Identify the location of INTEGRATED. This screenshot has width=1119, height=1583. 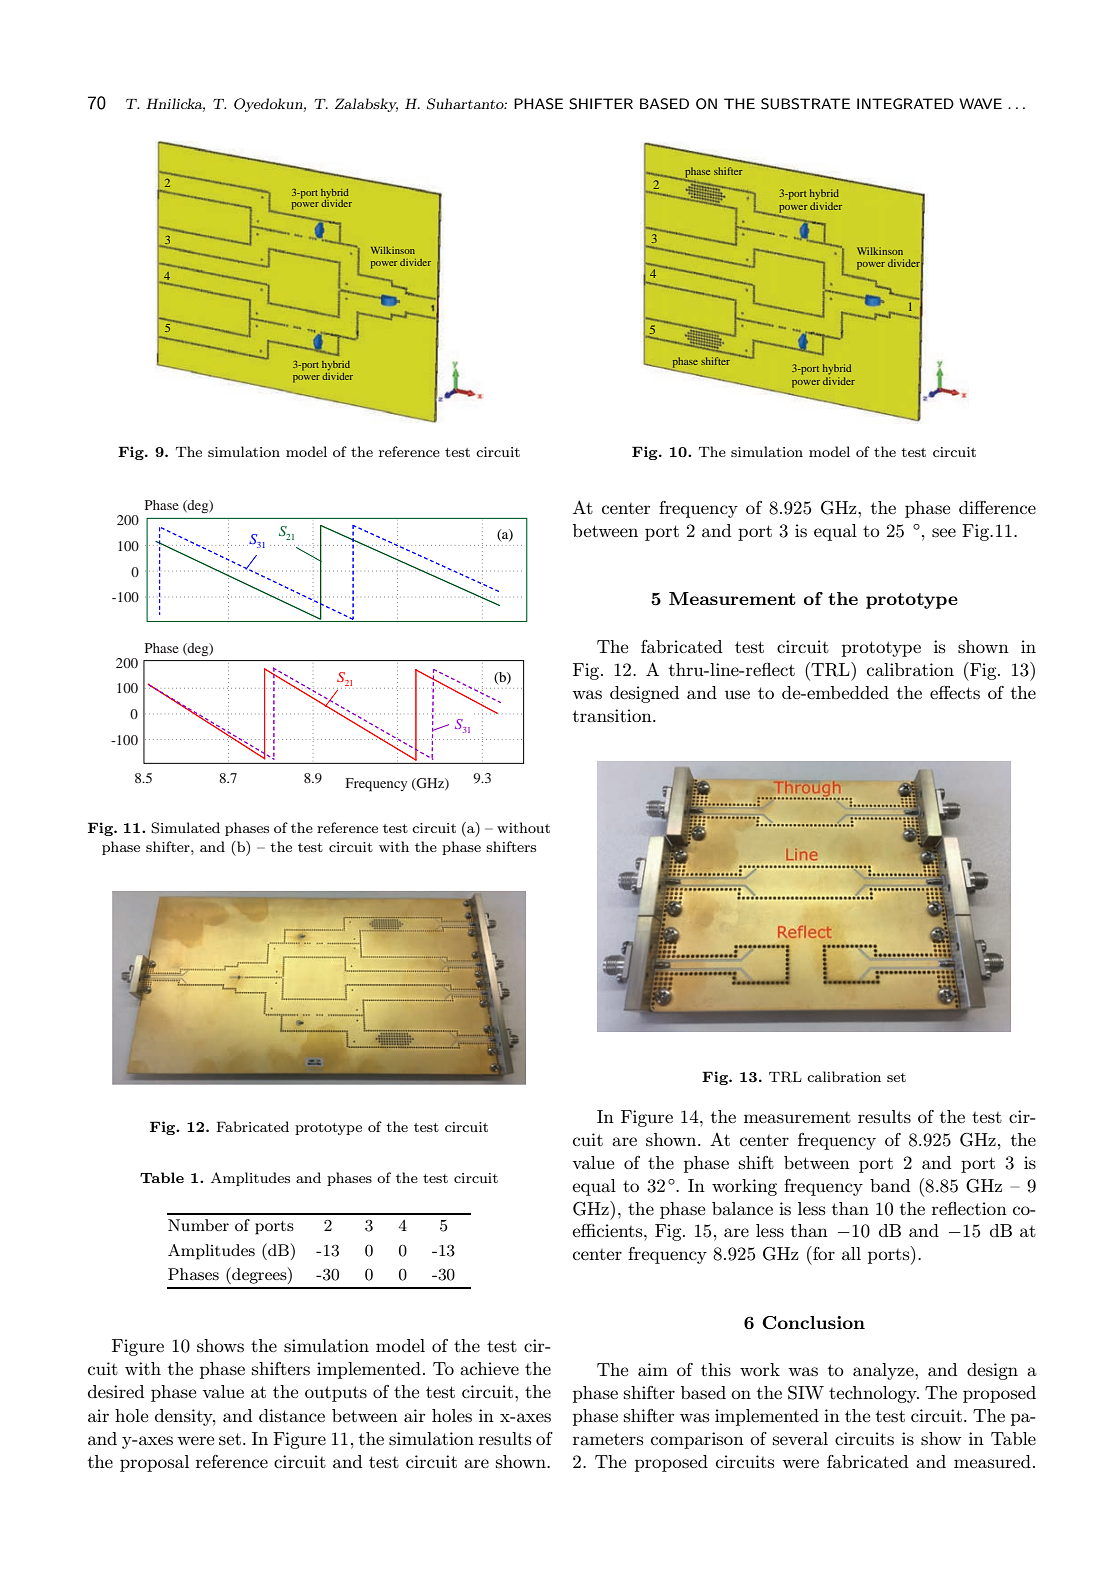
(905, 103).
